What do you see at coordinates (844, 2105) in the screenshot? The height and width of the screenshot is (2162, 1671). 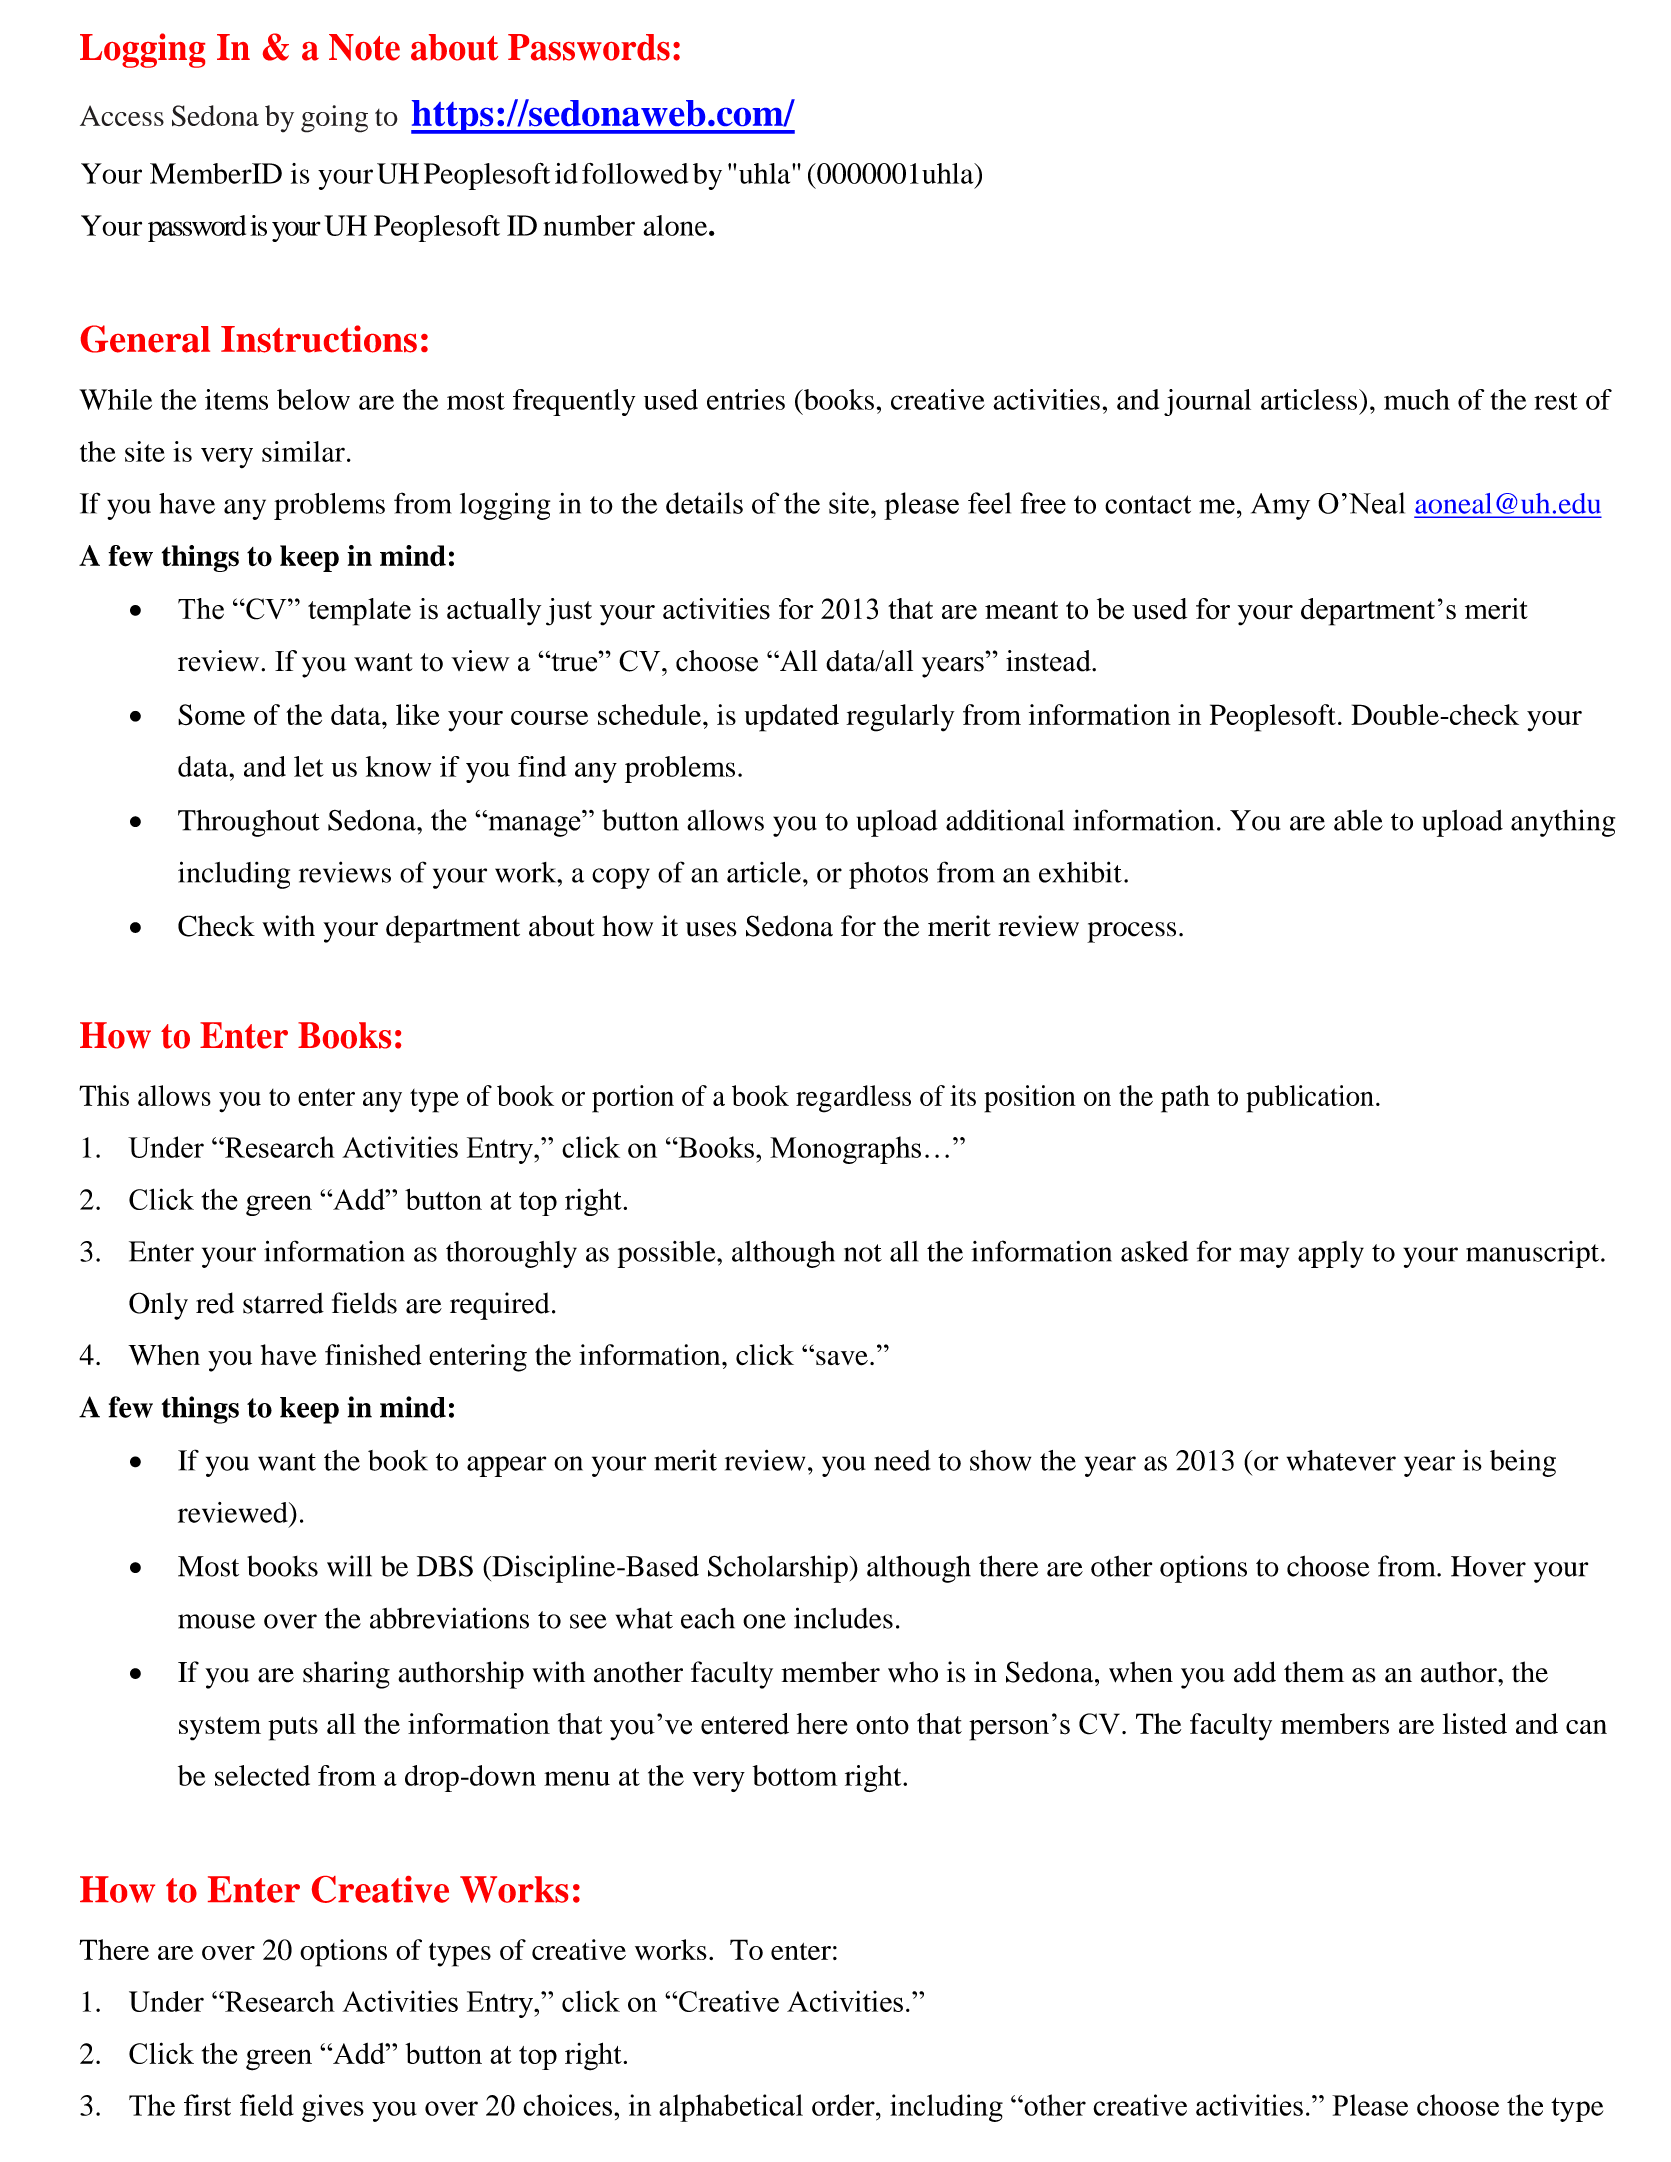 I see `order` at bounding box center [844, 2105].
